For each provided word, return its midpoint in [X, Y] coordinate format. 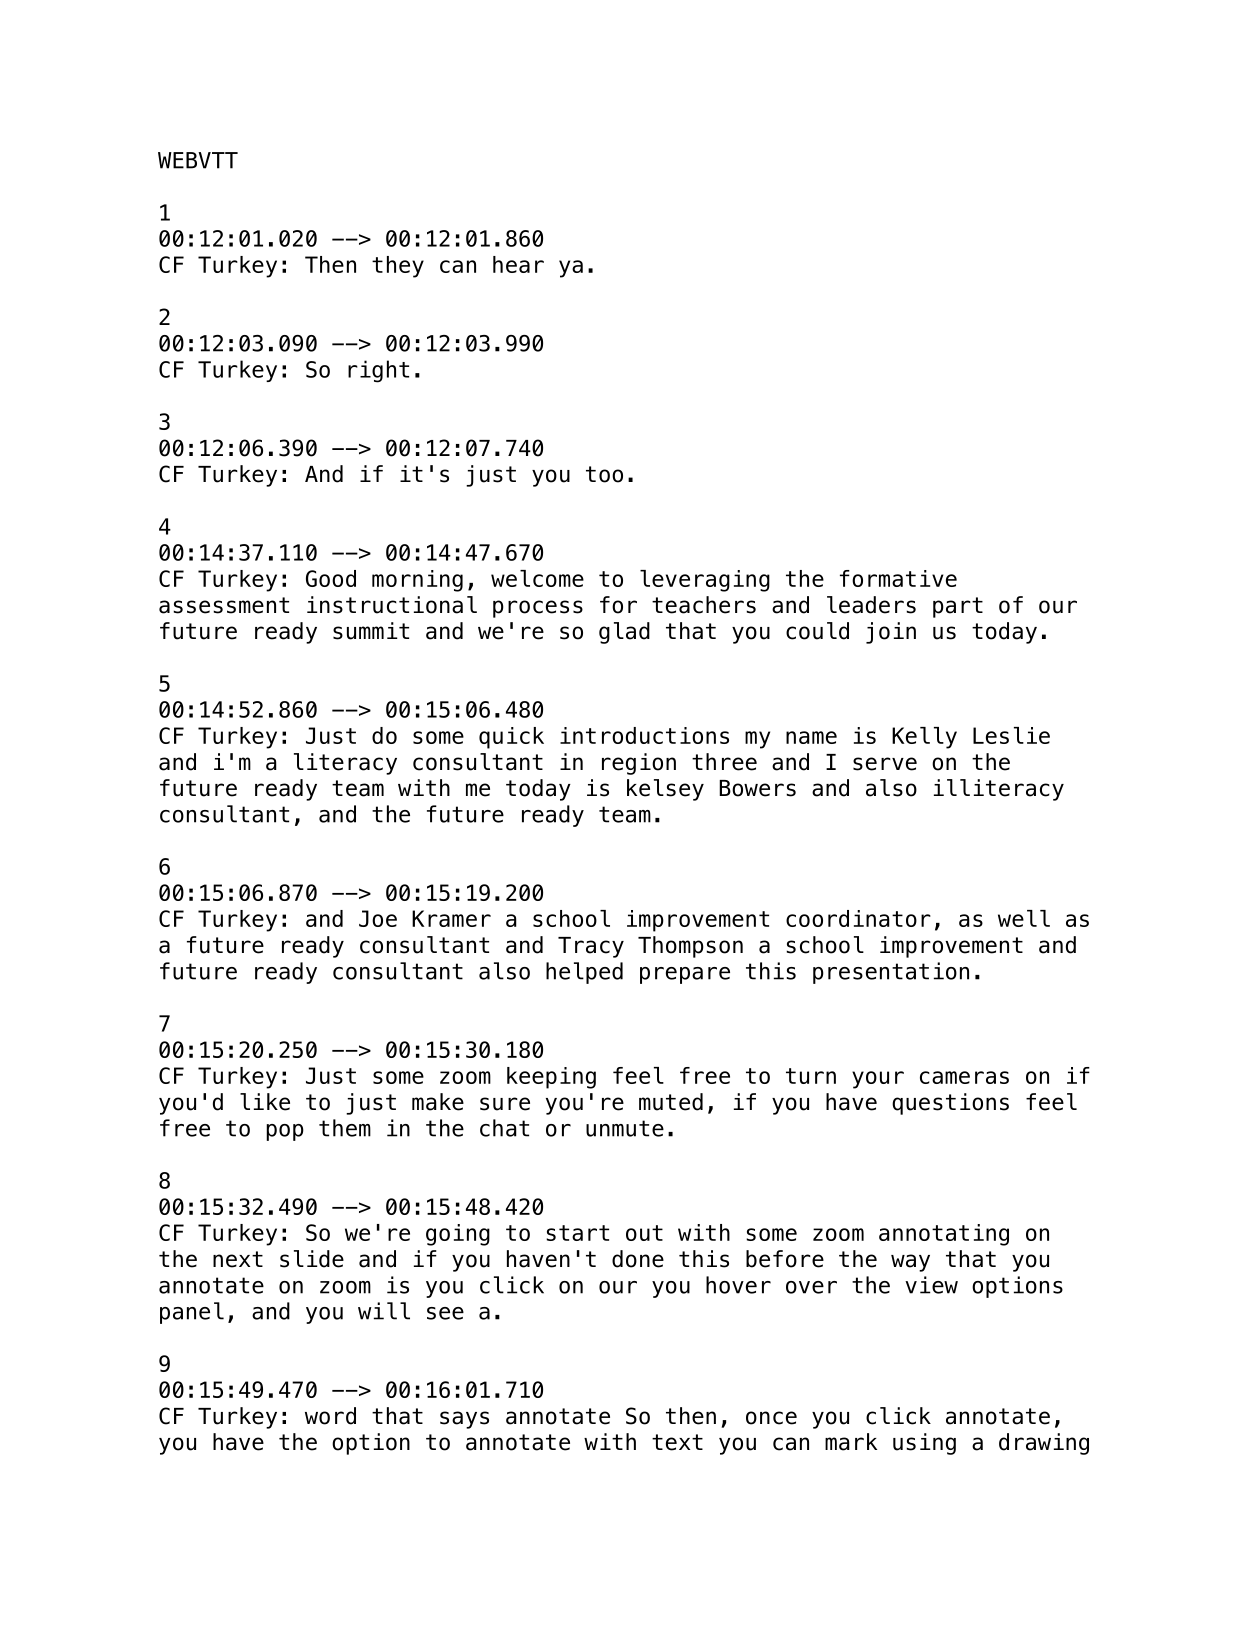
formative [898, 578]
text [677, 1442]
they [398, 267]
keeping [551, 1078]
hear [518, 264]
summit [371, 631]
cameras [964, 1077]
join [891, 633]
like [265, 1102]
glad [624, 633]
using [924, 1444]
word [330, 1416]
